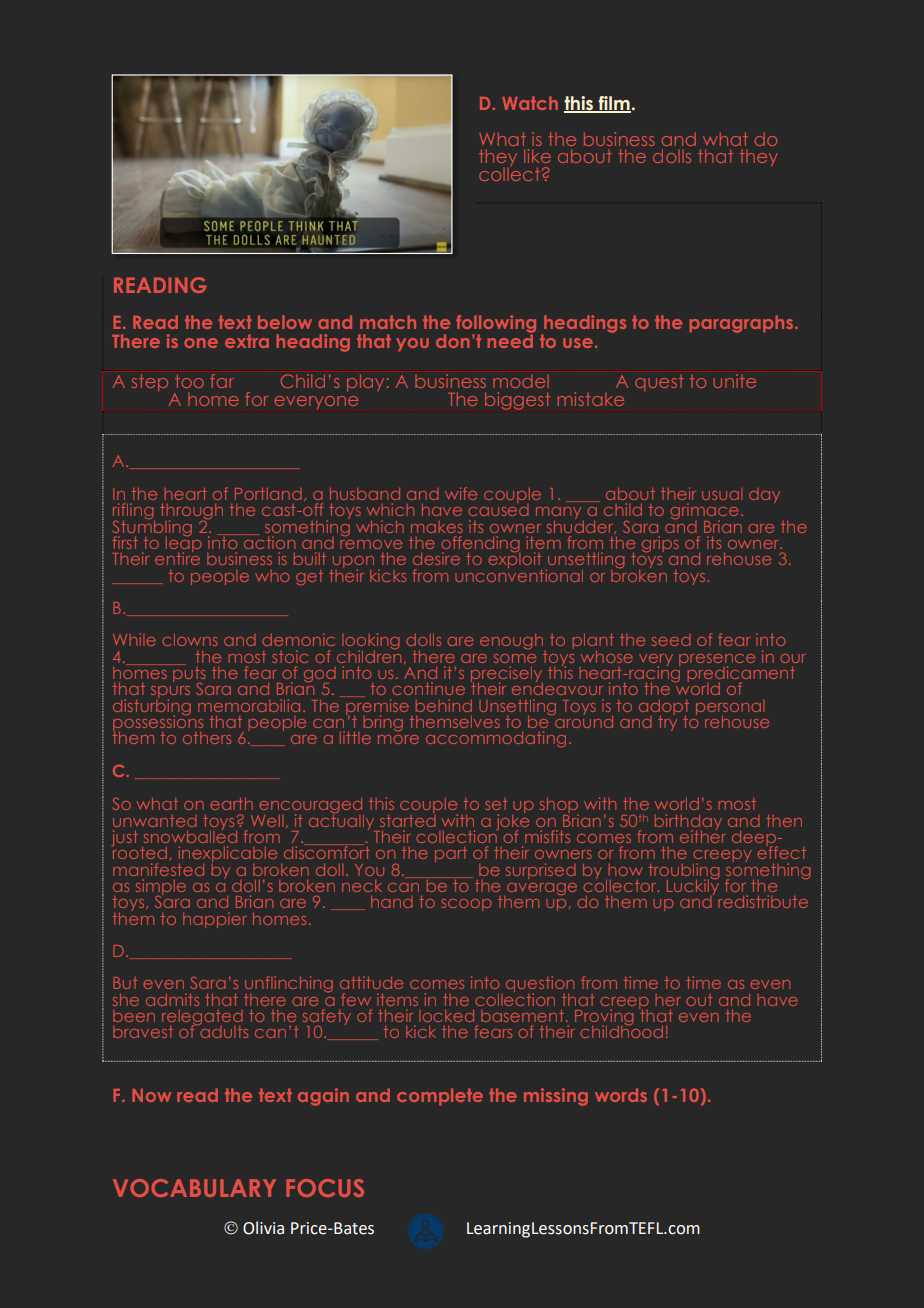 The image size is (924, 1308). I want to click on VOCABULARY, so click(194, 1188).
